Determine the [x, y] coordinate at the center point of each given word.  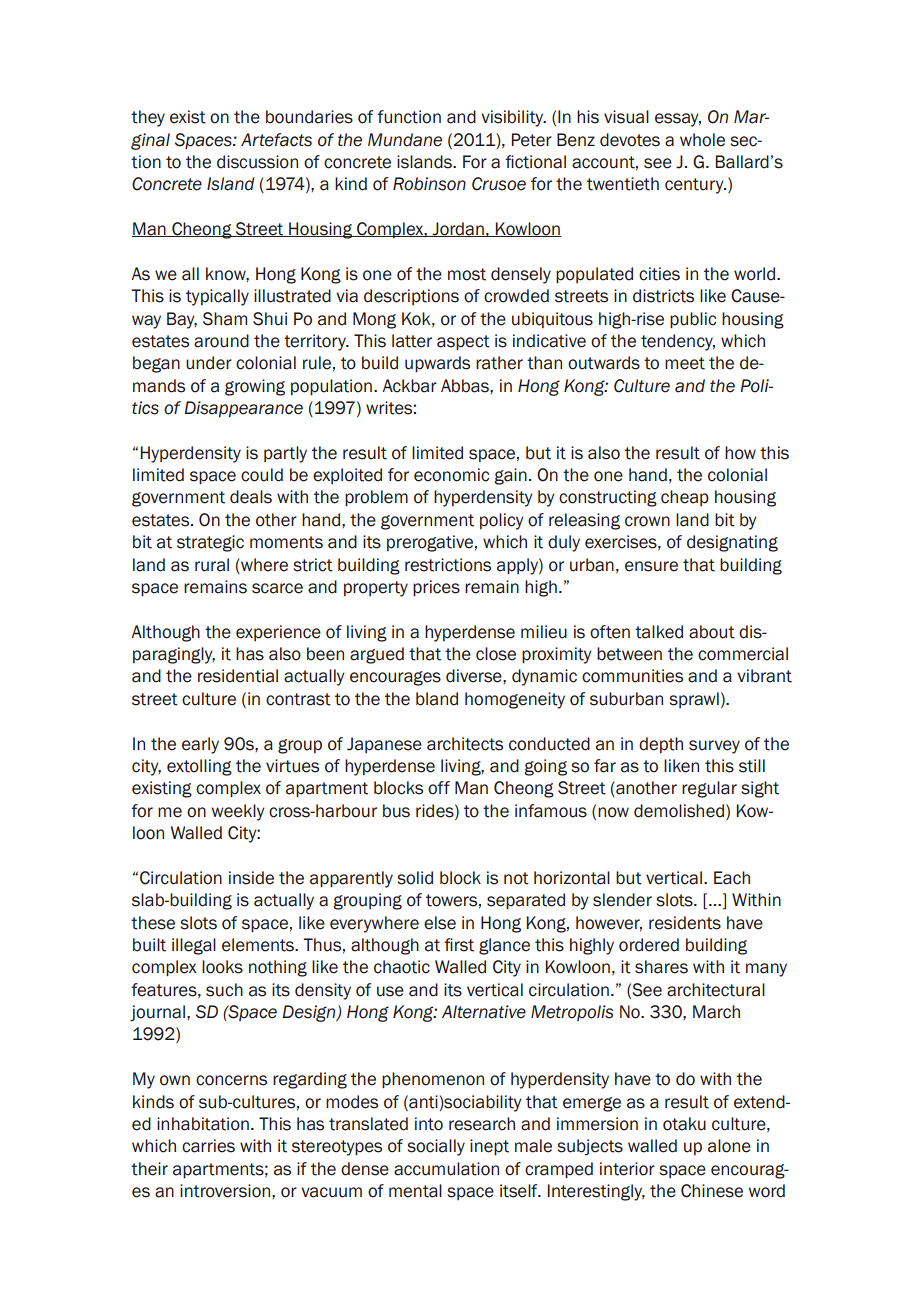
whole [702, 140]
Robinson [429, 184]
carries [208, 1146]
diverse [475, 676]
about [712, 632]
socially [436, 1147]
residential [238, 676]
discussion [257, 162]
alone [729, 1146]
